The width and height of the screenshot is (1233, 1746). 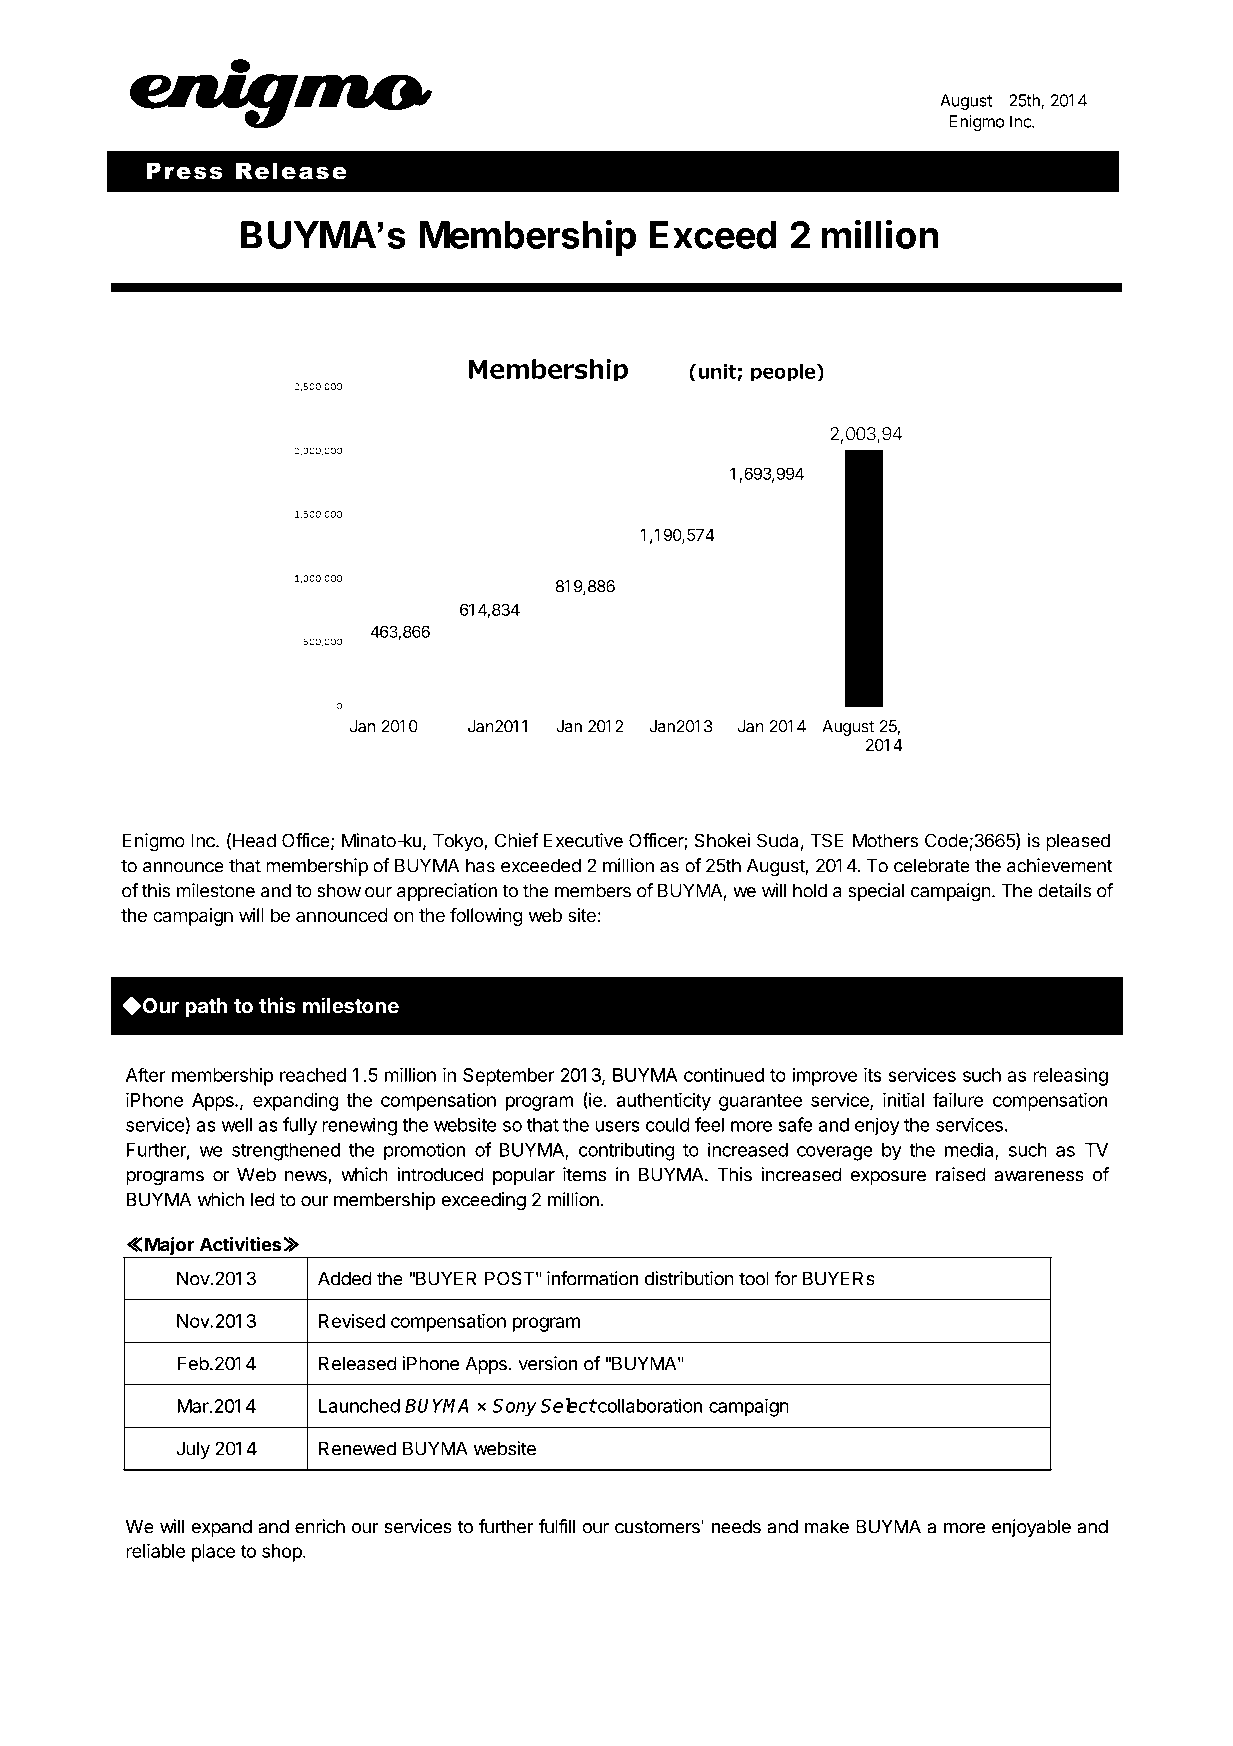 I want to click on Head, so click(x=254, y=840).
